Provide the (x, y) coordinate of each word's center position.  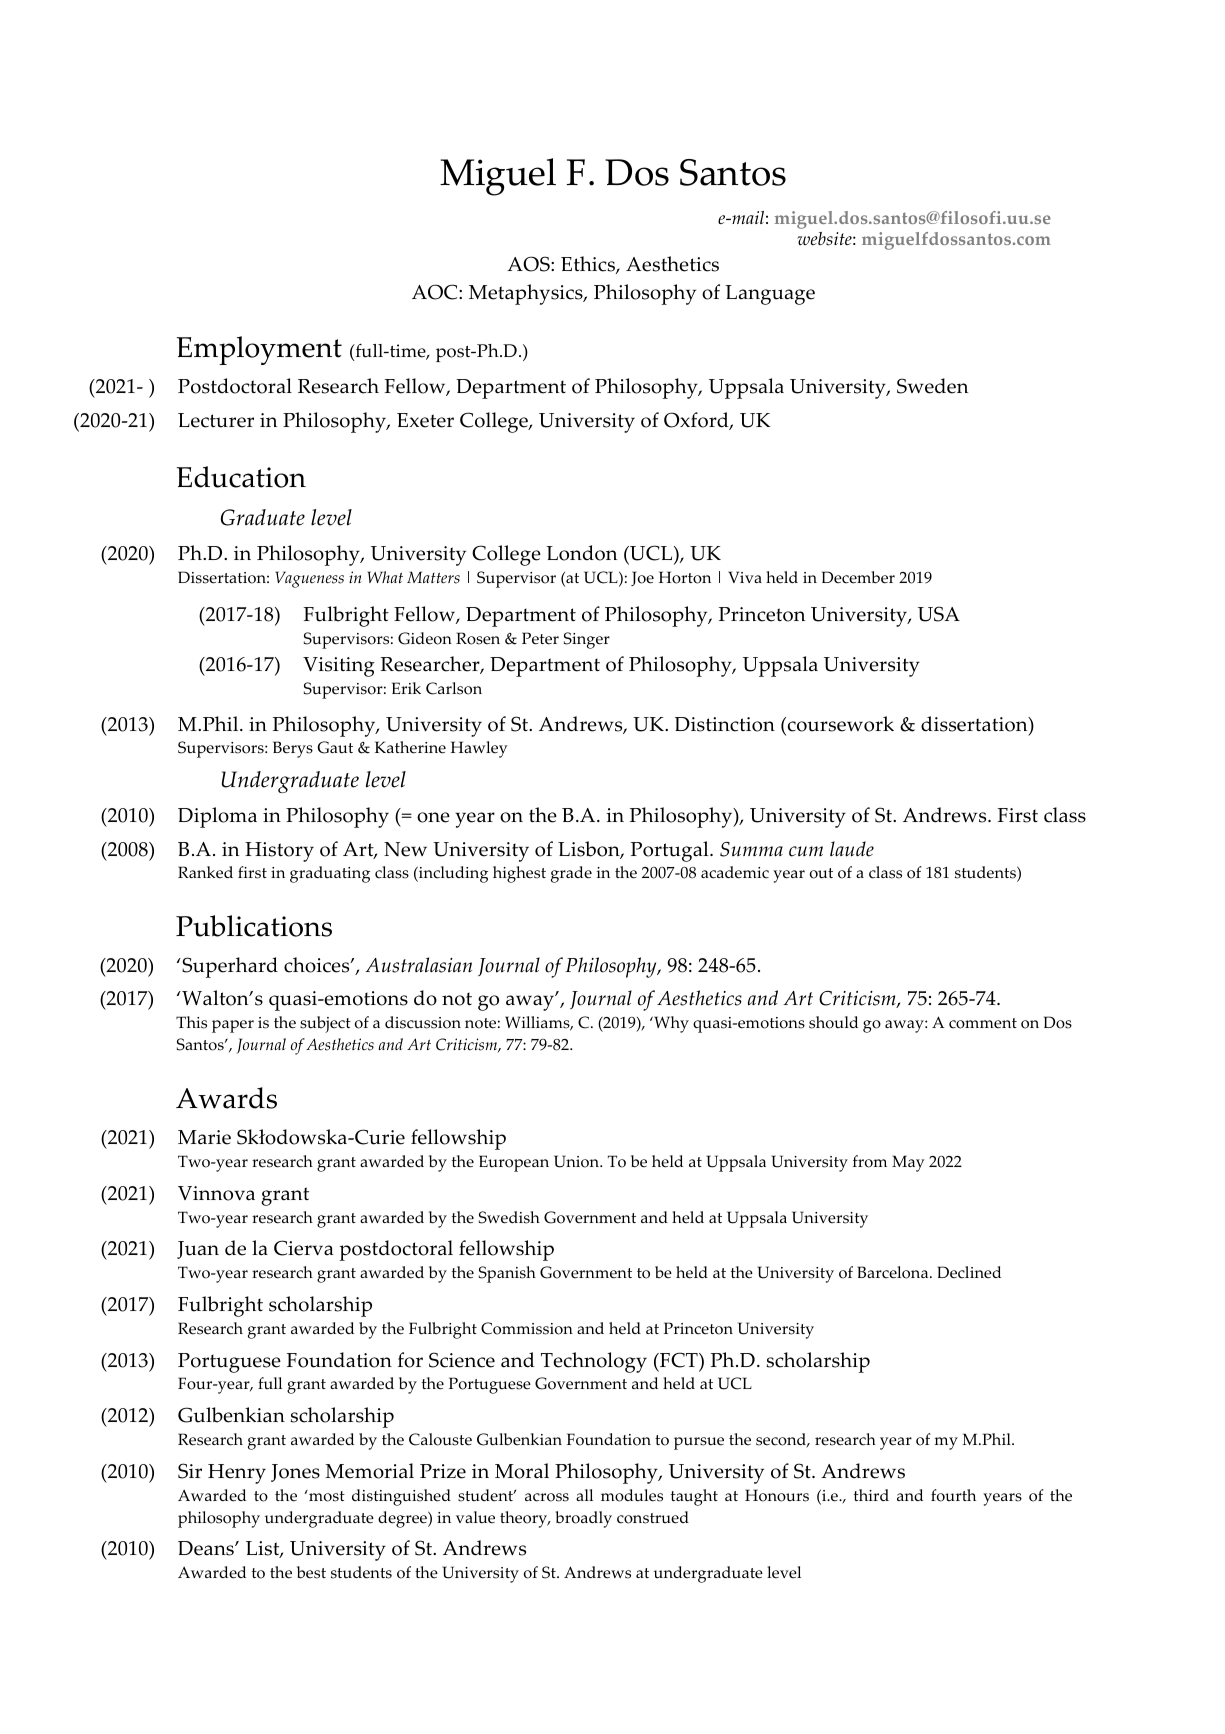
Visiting (339, 667)
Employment (259, 350)
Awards (226, 1098)
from (870, 1161)
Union (578, 1161)
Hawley (479, 749)
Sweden (932, 386)
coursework (841, 724)
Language (770, 295)
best (311, 1572)
